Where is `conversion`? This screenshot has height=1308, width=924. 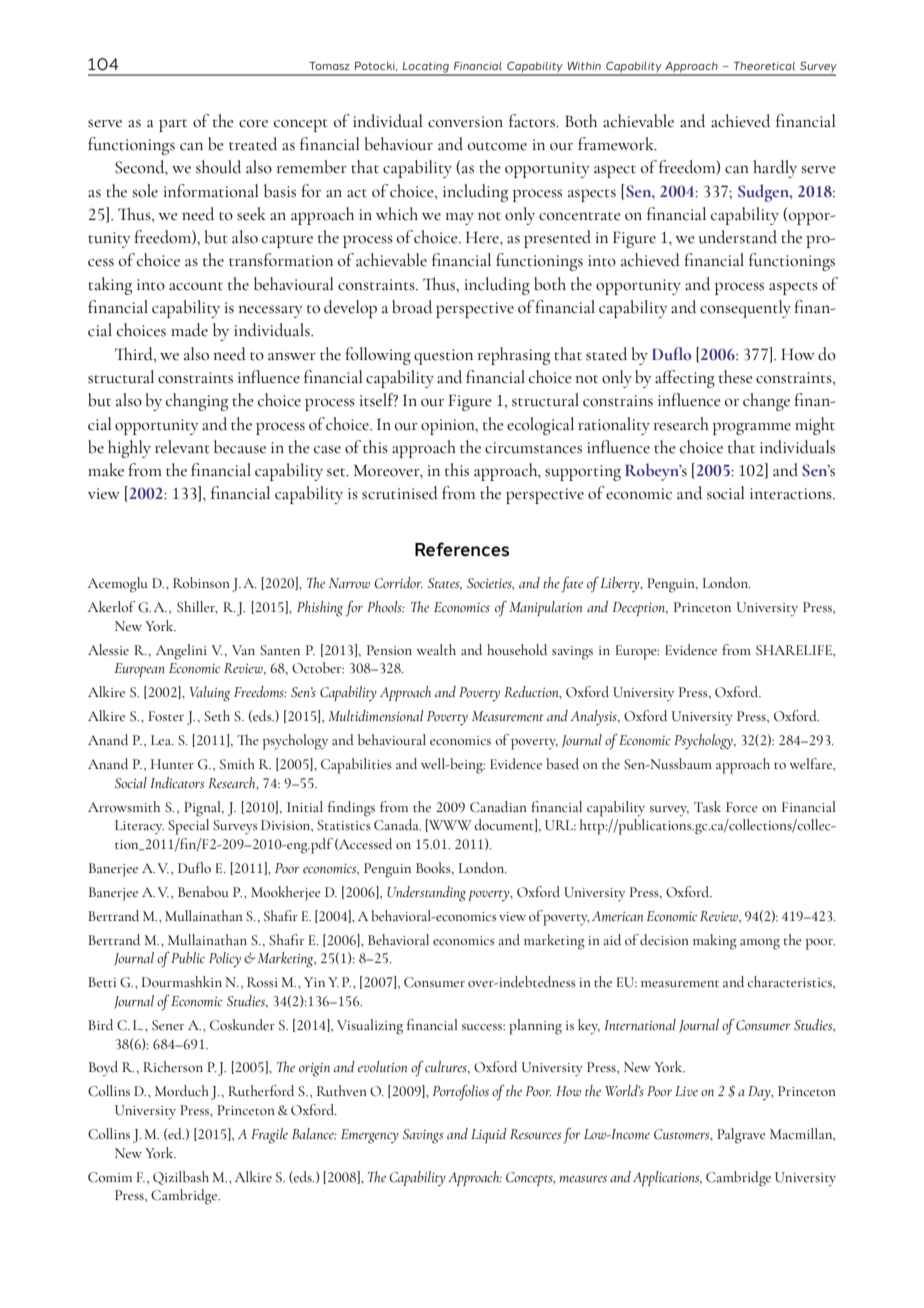
conversion is located at coordinates (465, 122).
